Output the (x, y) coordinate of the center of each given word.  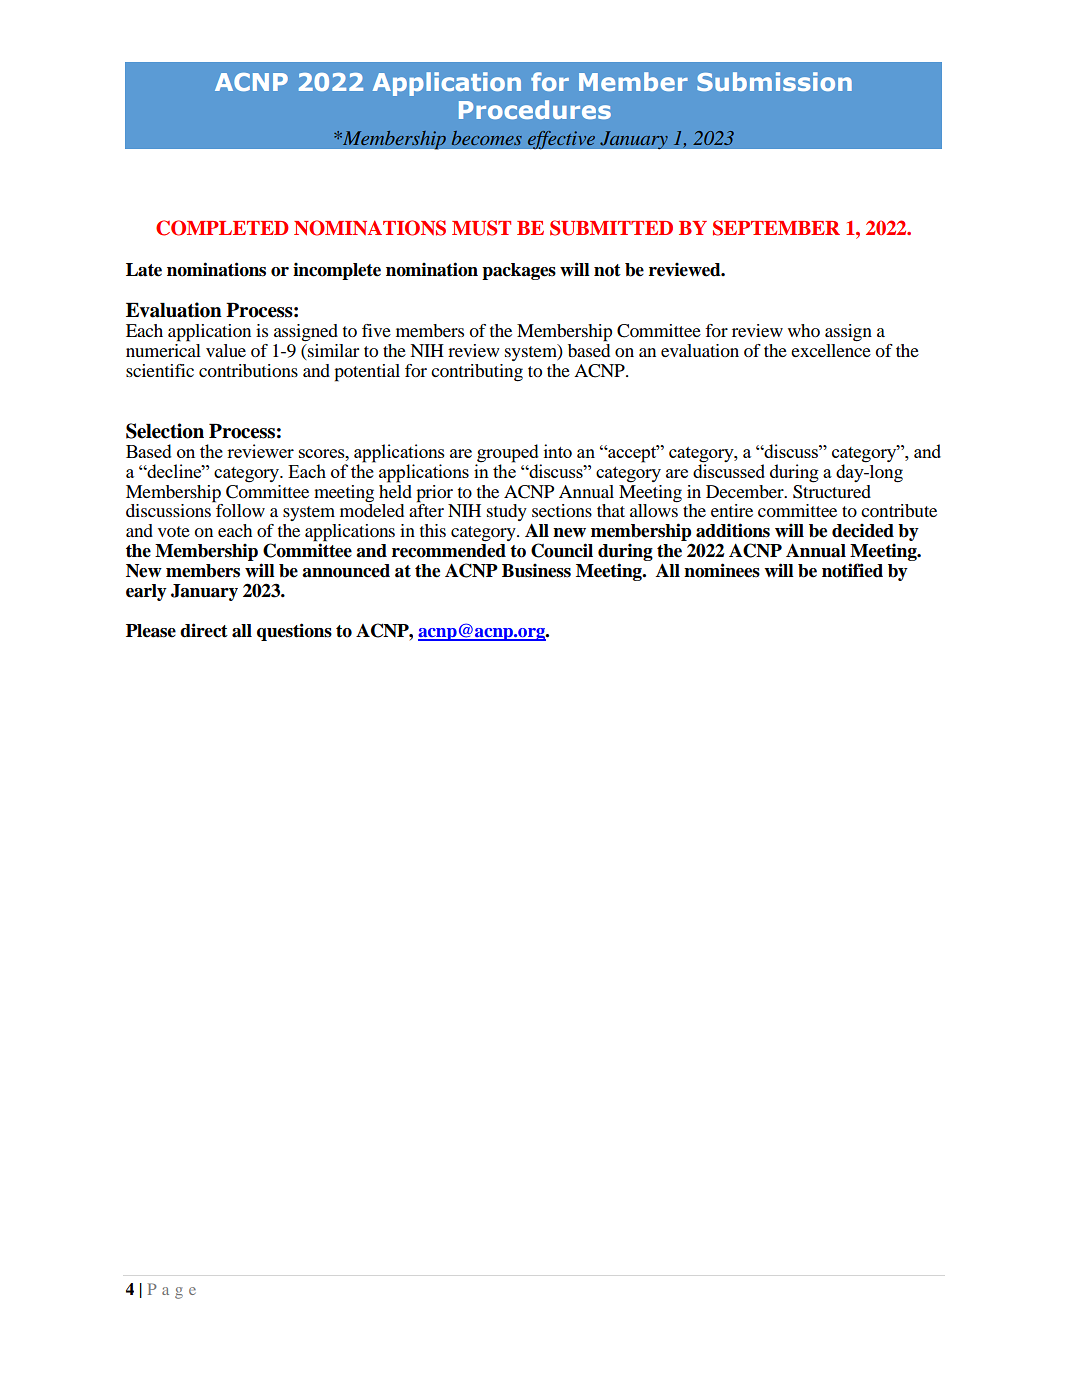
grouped (508, 454)
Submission (774, 81)
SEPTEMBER (776, 228)
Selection (165, 431)
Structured (832, 490)
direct (204, 630)
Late (144, 270)
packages (519, 271)
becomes (487, 138)
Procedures (535, 109)
